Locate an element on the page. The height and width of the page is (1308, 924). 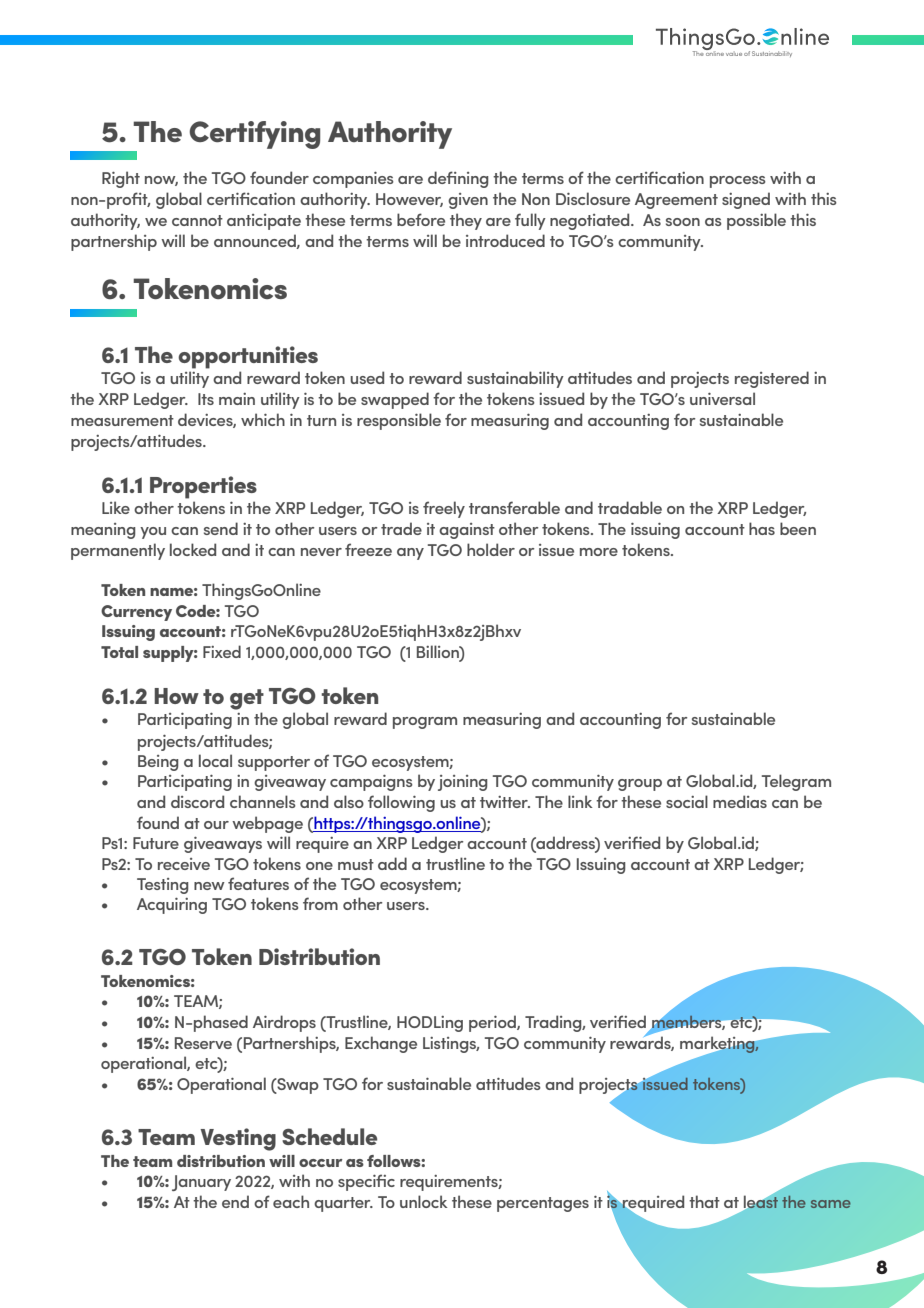
value is located at coordinates (734, 54).
